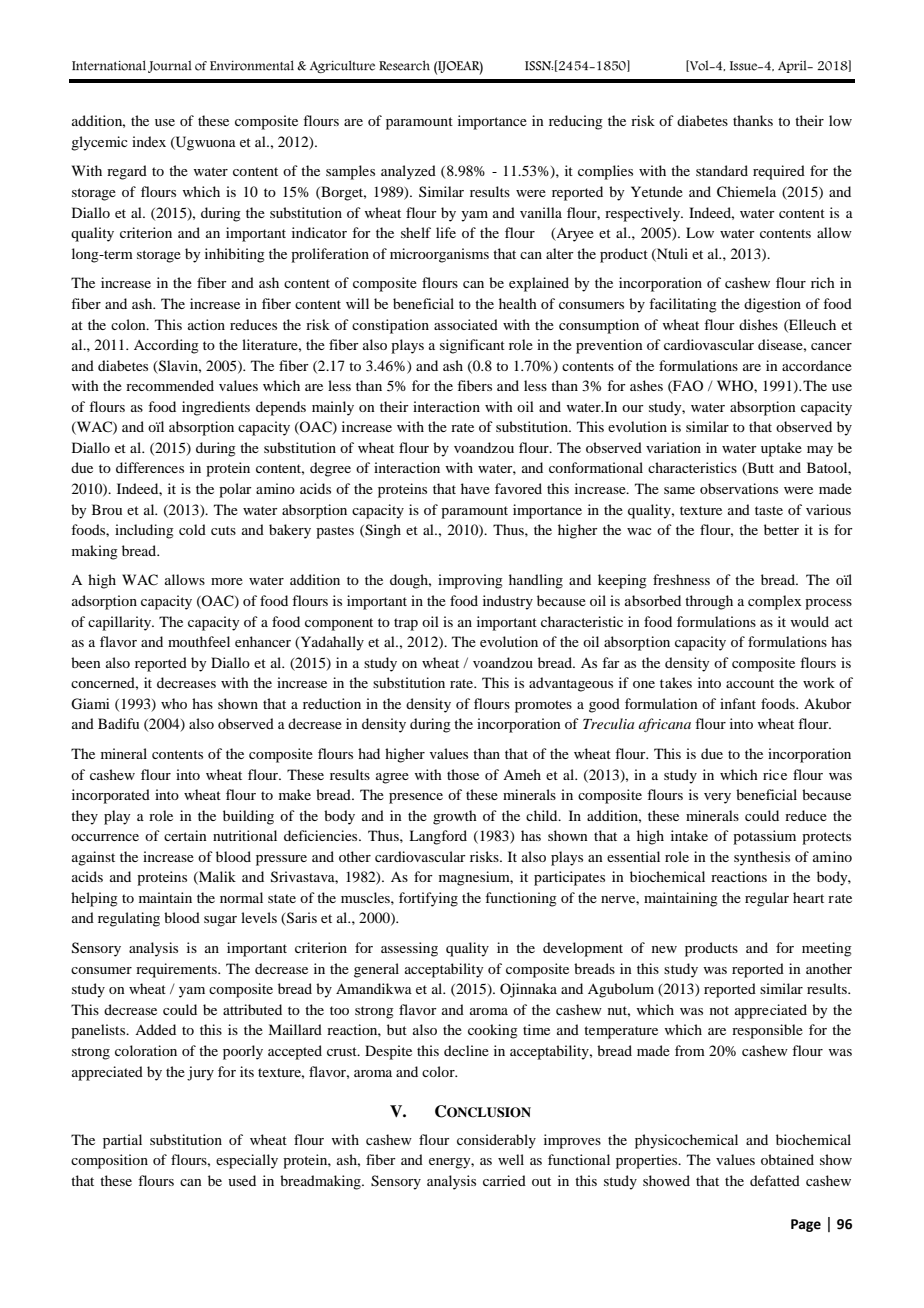 The image size is (924, 1308). I want to click on standard, so click(722, 170).
